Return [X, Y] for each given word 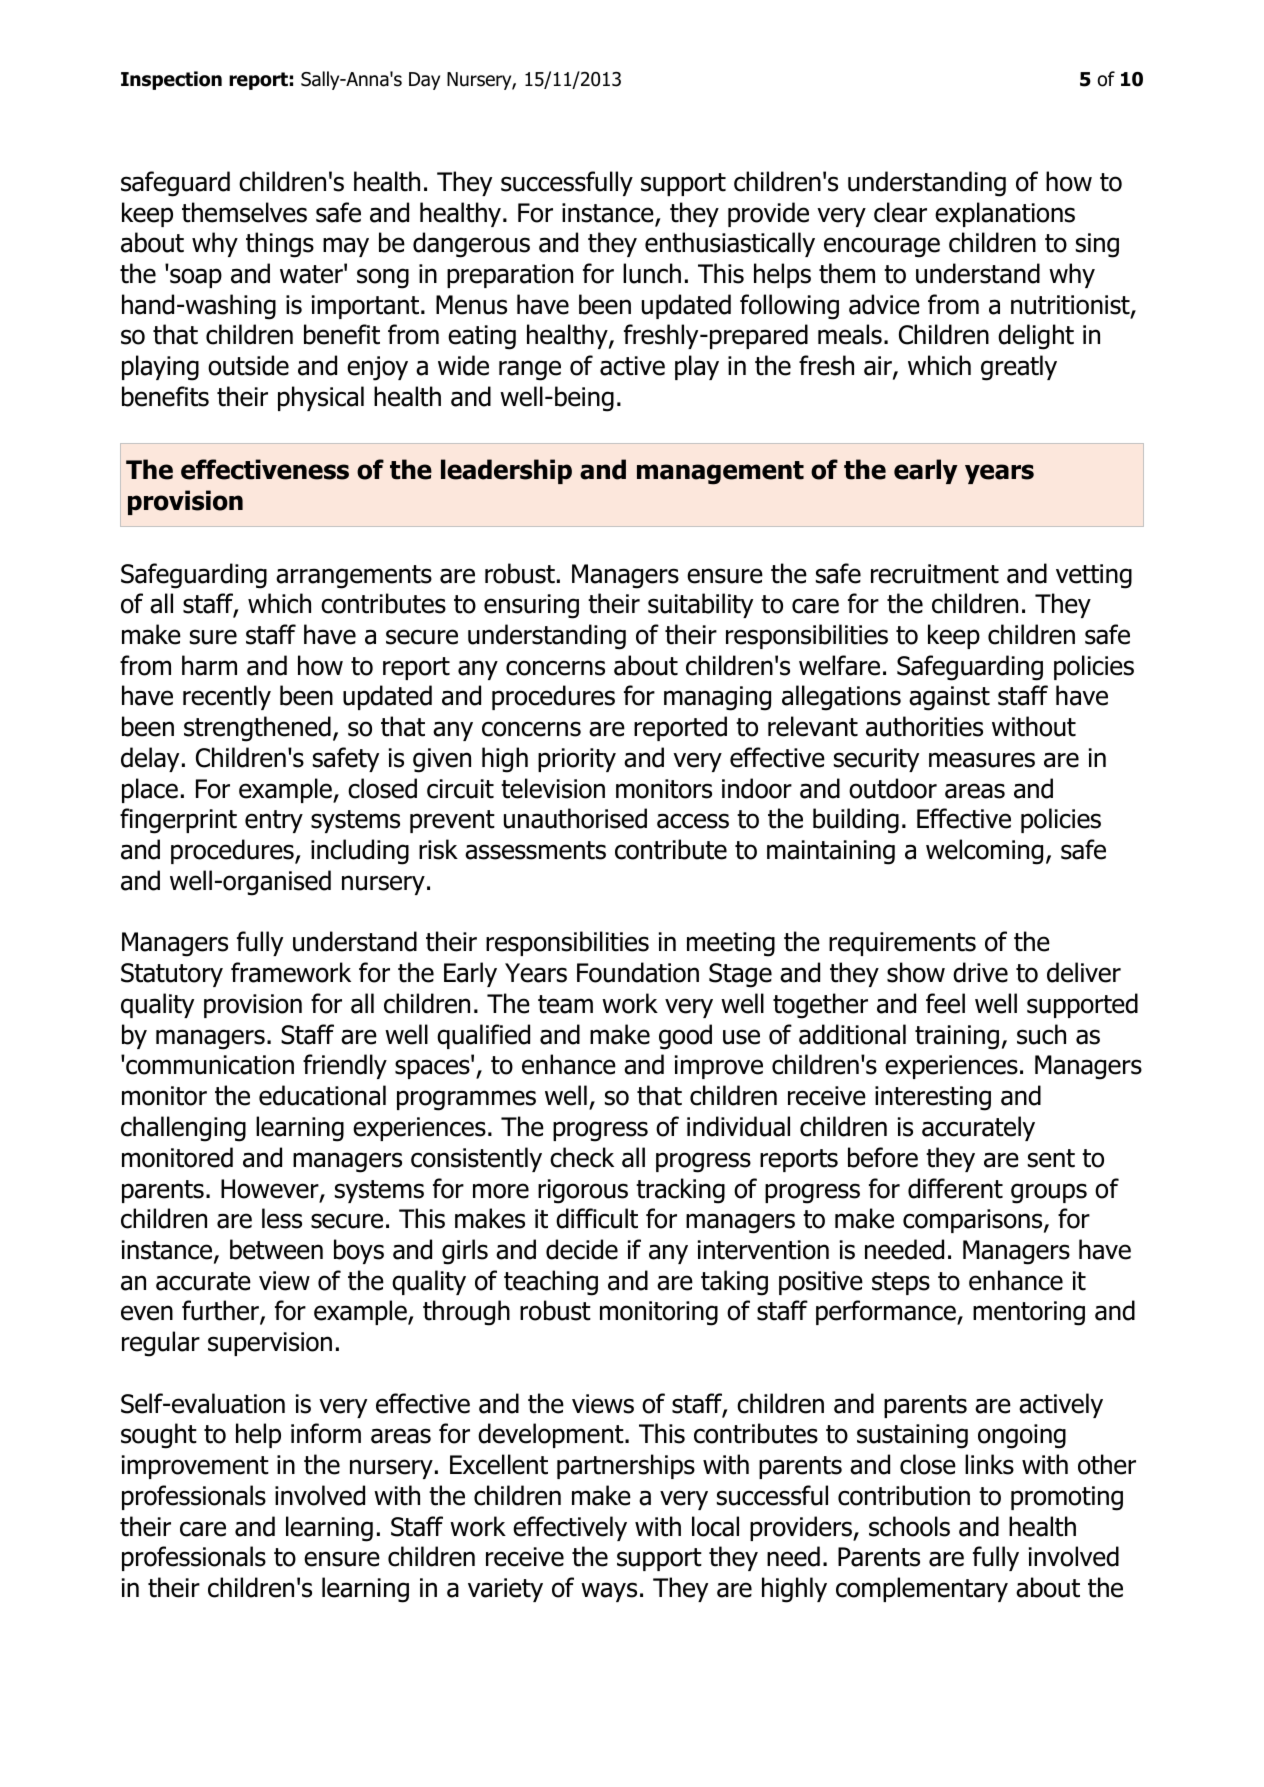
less [282, 1218]
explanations [1005, 214]
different [955, 1188]
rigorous [583, 1191]
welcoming [984, 852]
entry [274, 821]
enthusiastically [730, 244]
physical [321, 398]
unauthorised [575, 818]
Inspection [171, 80]
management [720, 473]
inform [326, 1433]
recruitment [935, 574]
